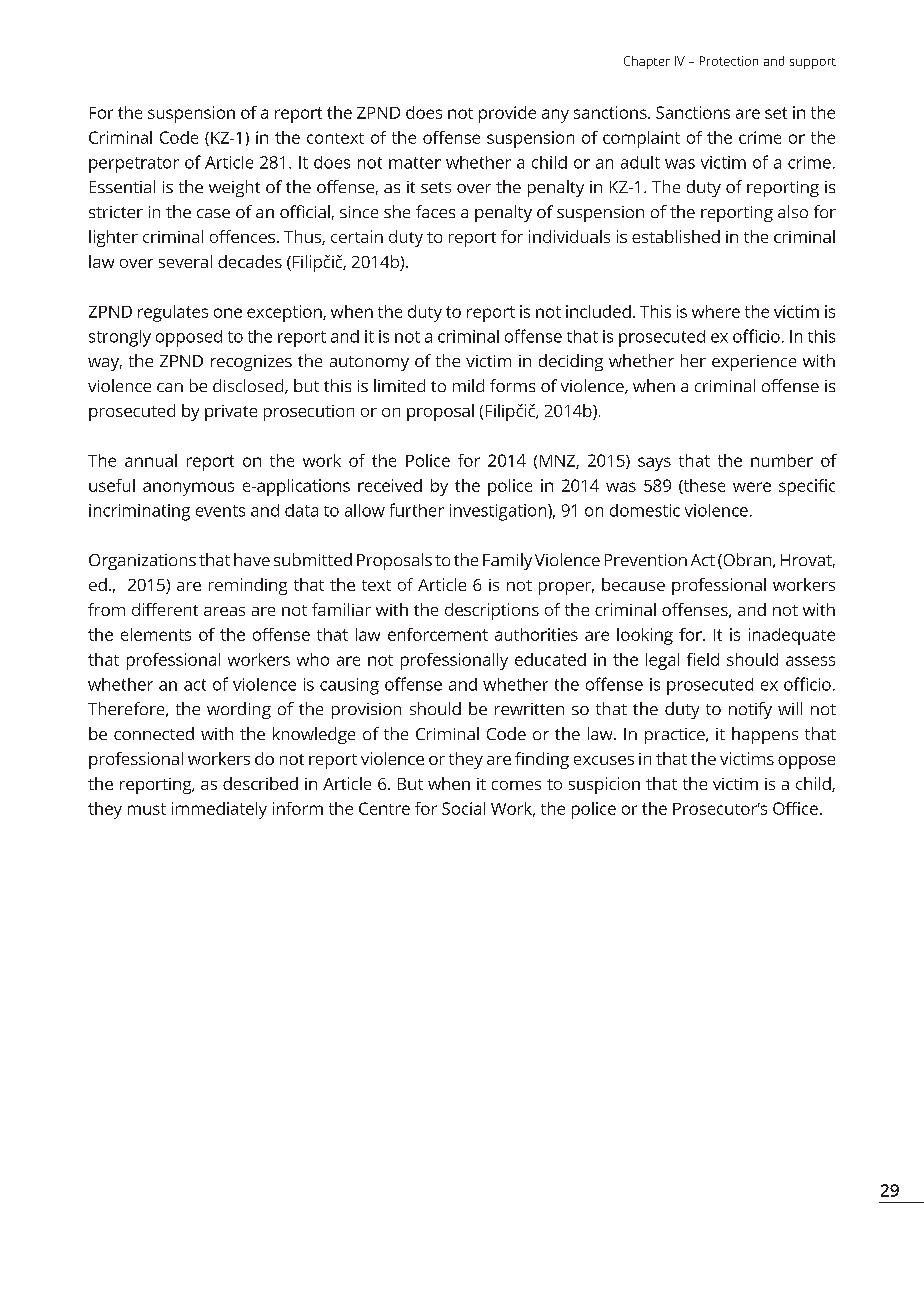  I want to click on provide, so click(507, 114).
